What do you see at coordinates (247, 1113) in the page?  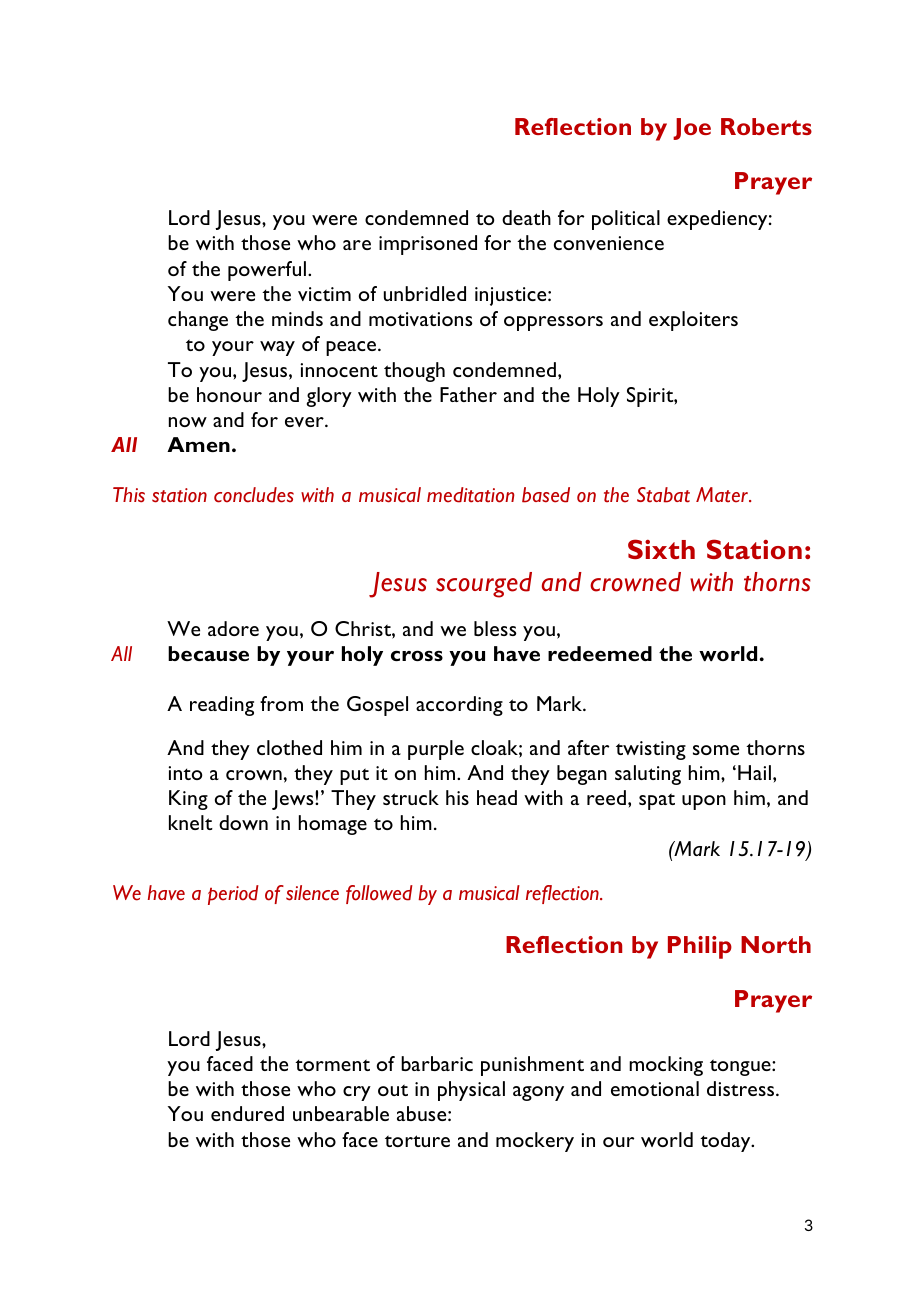 I see `endured` at bounding box center [247, 1113].
